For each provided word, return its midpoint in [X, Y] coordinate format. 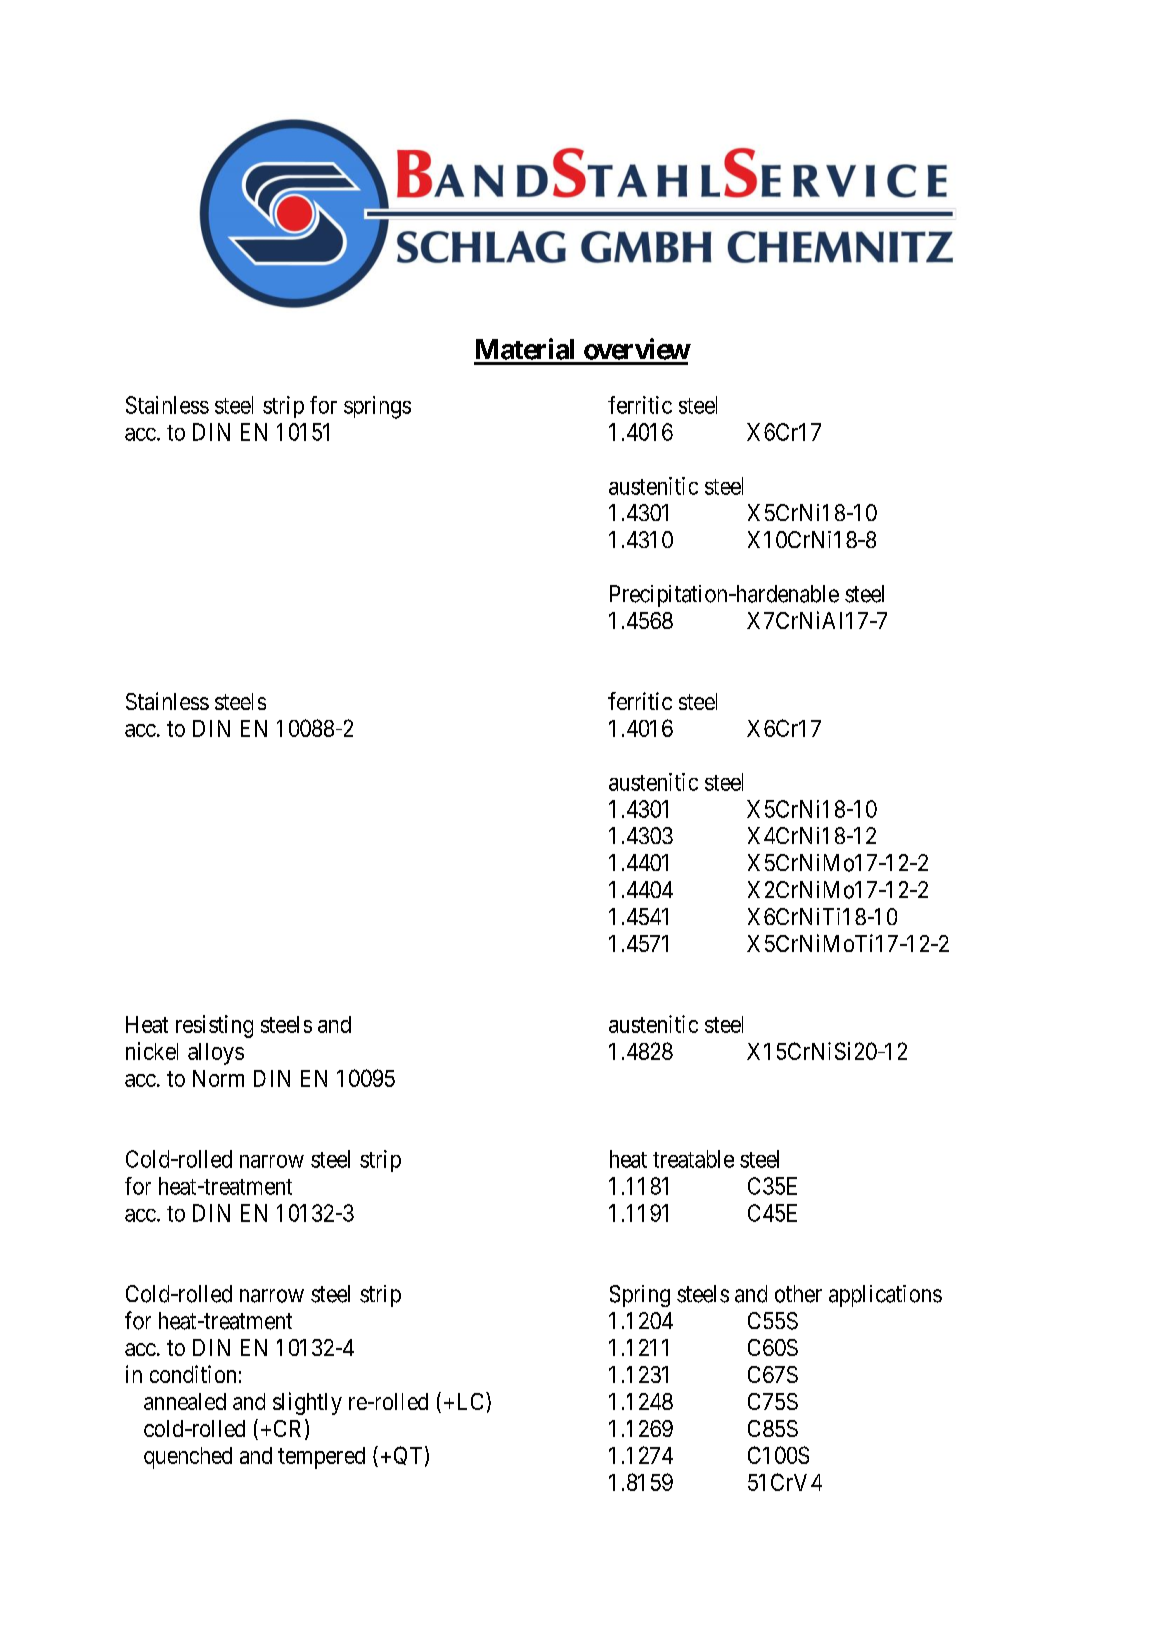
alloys [216, 1054]
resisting [214, 1026]
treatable [693, 1159]
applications [885, 1296]
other [798, 1294]
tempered [321, 1458]
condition [193, 1374]
